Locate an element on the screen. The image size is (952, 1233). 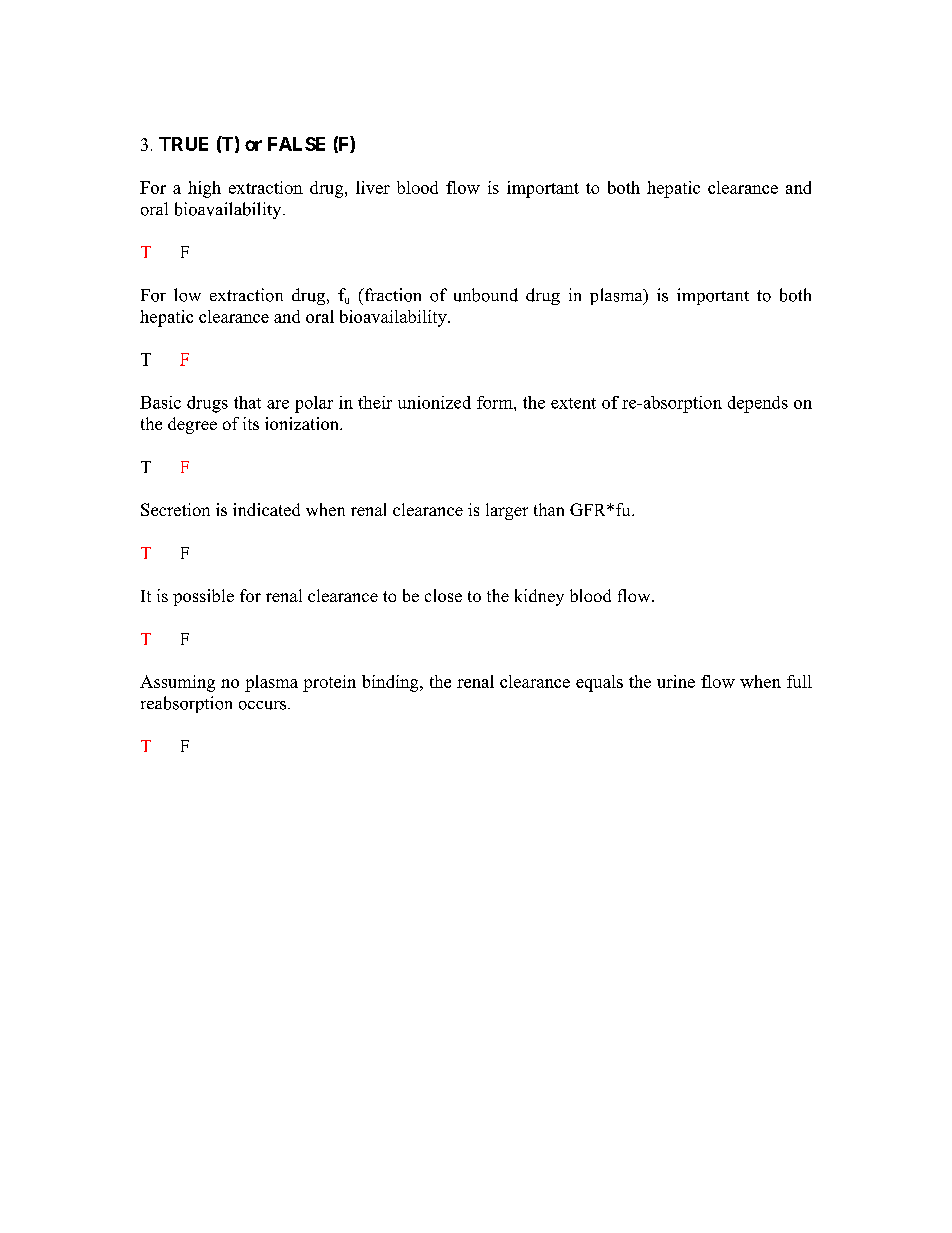
possible is located at coordinates (203, 597).
